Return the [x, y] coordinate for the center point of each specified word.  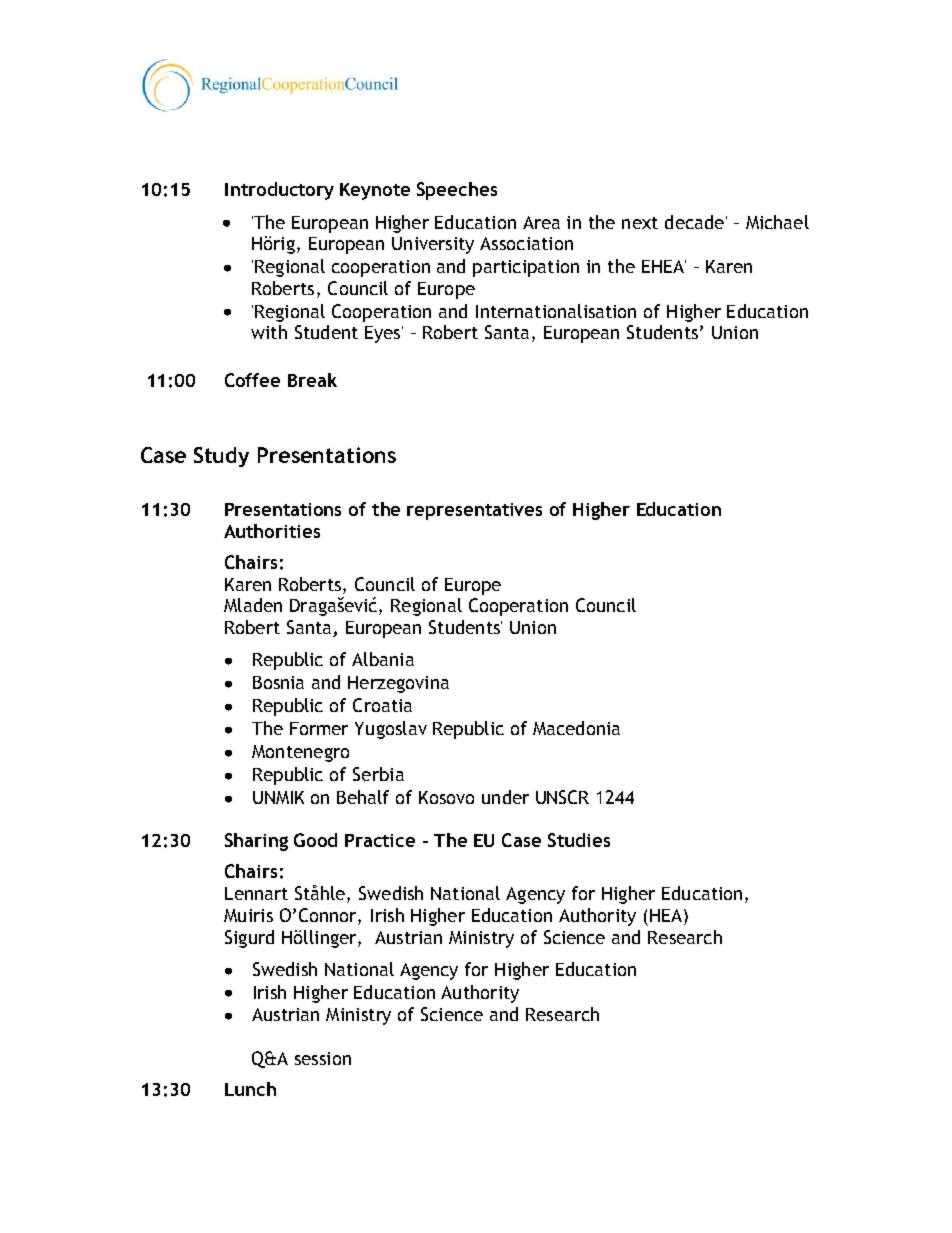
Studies [579, 840]
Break [312, 380]
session [323, 1058]
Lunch [250, 1089]
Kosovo [446, 797]
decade [694, 222]
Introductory [279, 191]
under [505, 797]
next [640, 223]
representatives [474, 511]
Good [315, 840]
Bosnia [278, 682]
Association [526, 243]
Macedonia [576, 728]
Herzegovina [398, 684]
